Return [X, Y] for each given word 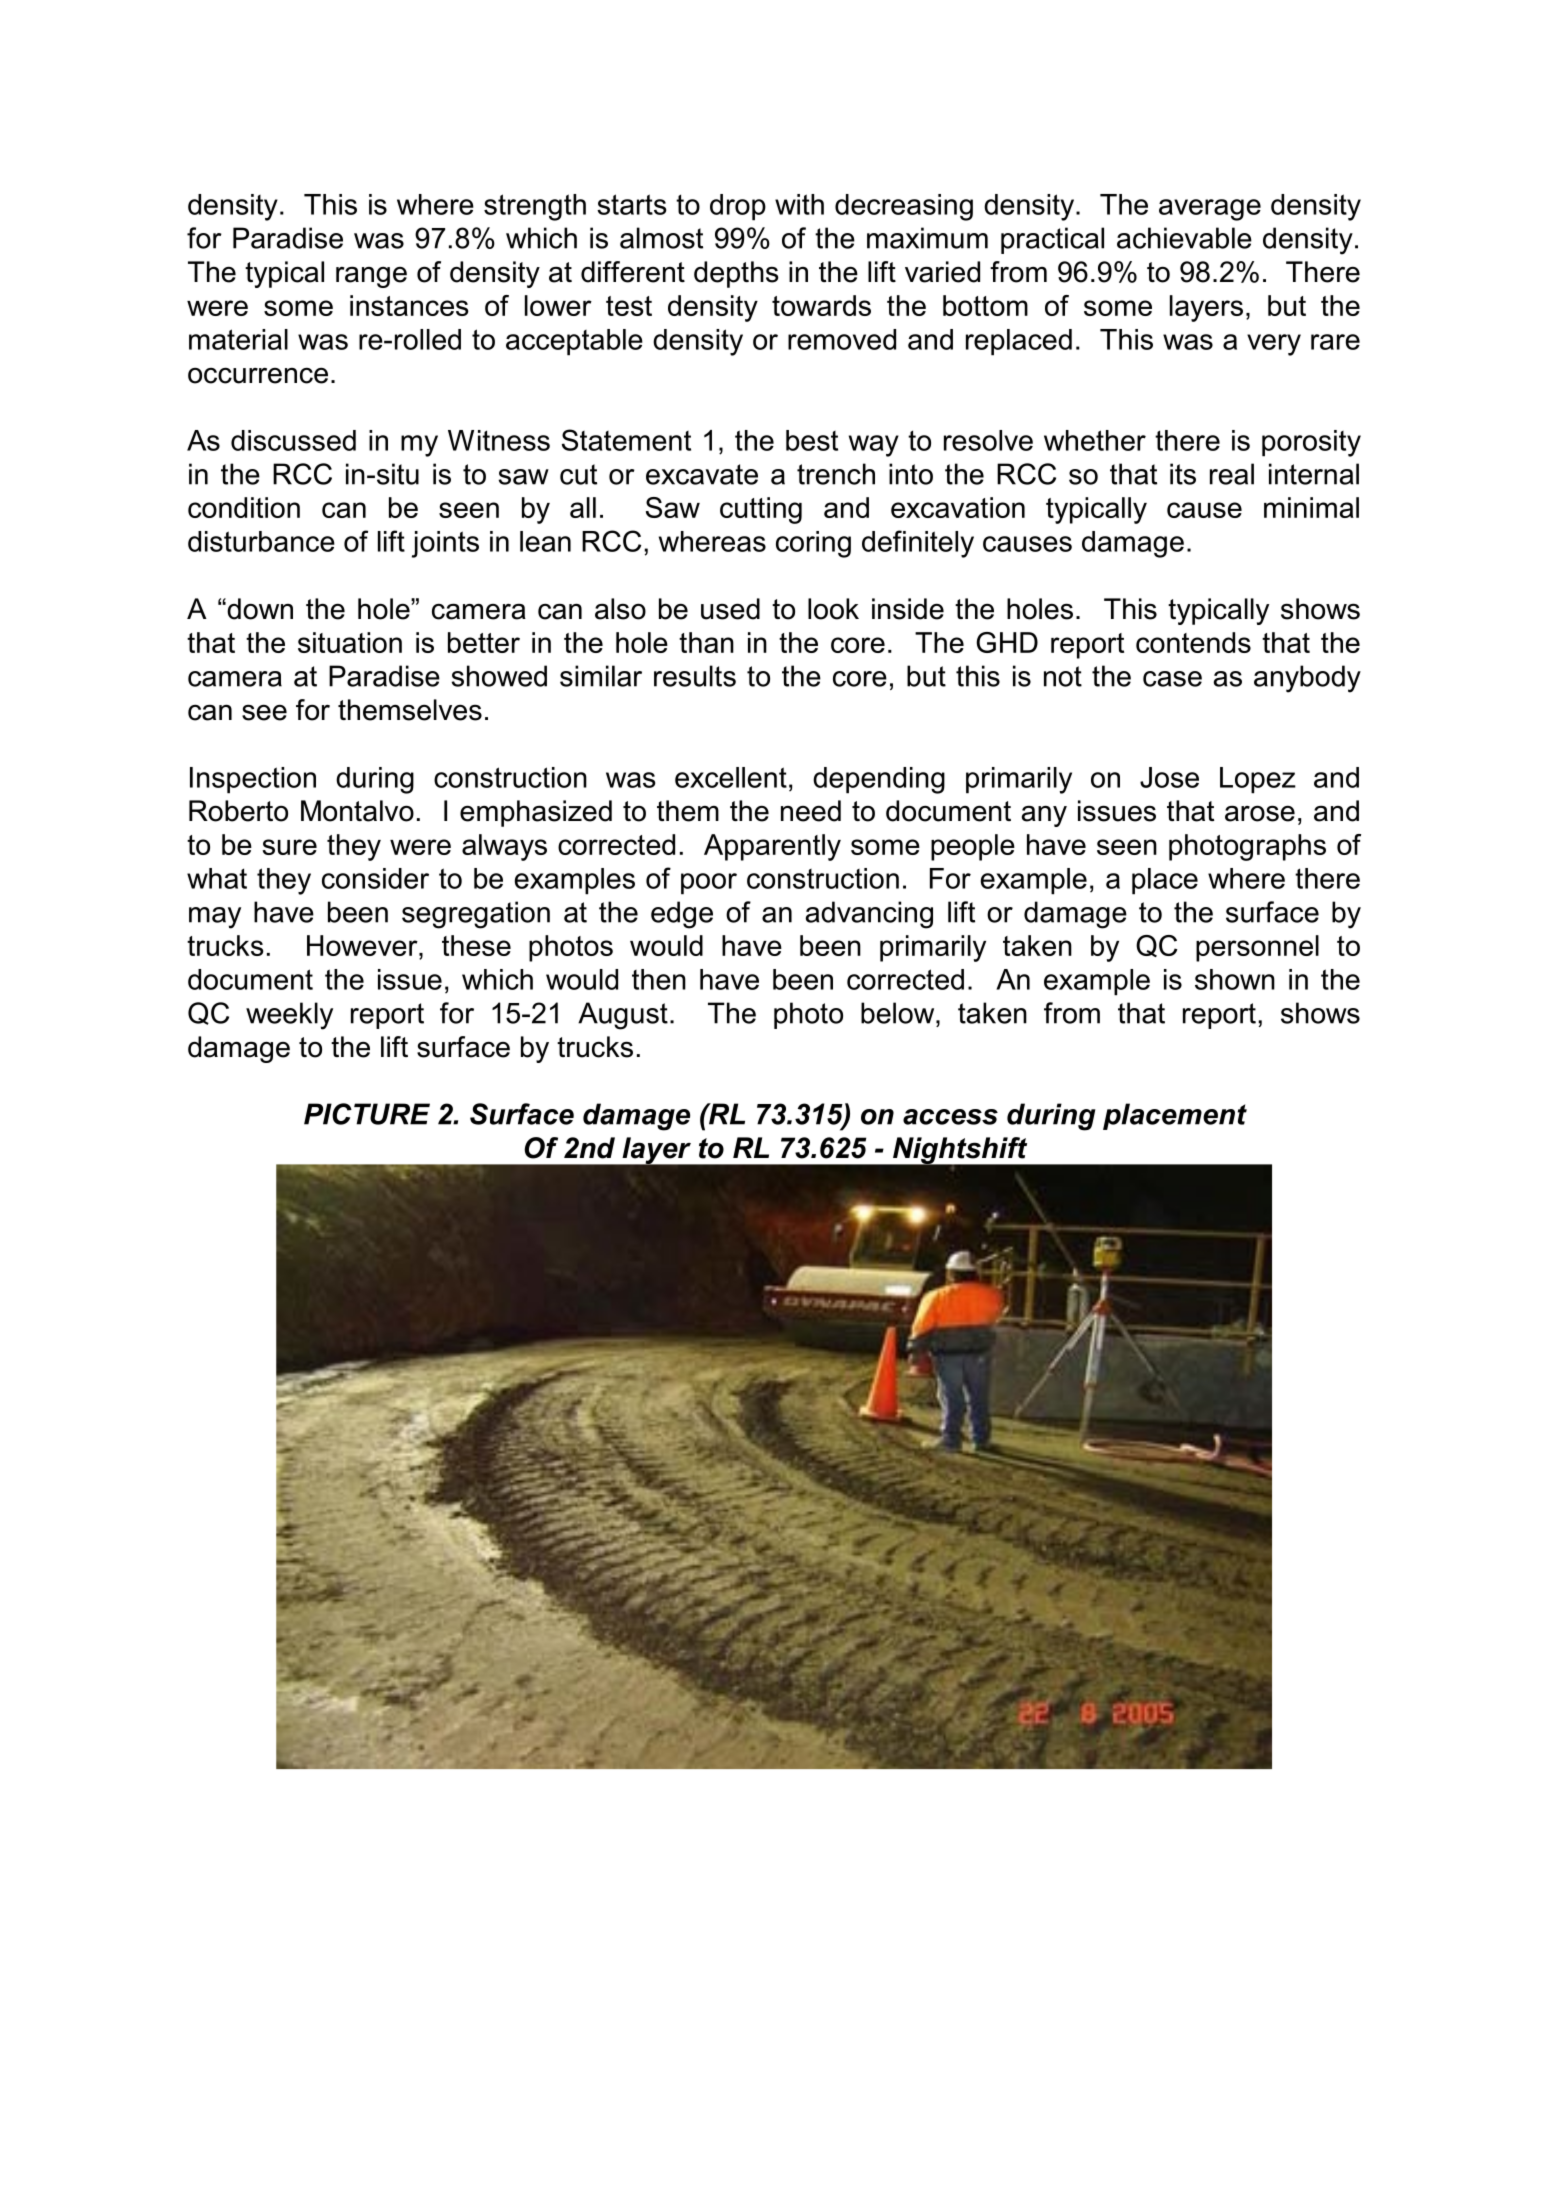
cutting [761, 510]
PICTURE [367, 1114]
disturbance [261, 541]
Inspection [253, 780]
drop [738, 207]
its [1183, 474]
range [371, 277]
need [811, 811]
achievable [1184, 238]
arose [1260, 813]
